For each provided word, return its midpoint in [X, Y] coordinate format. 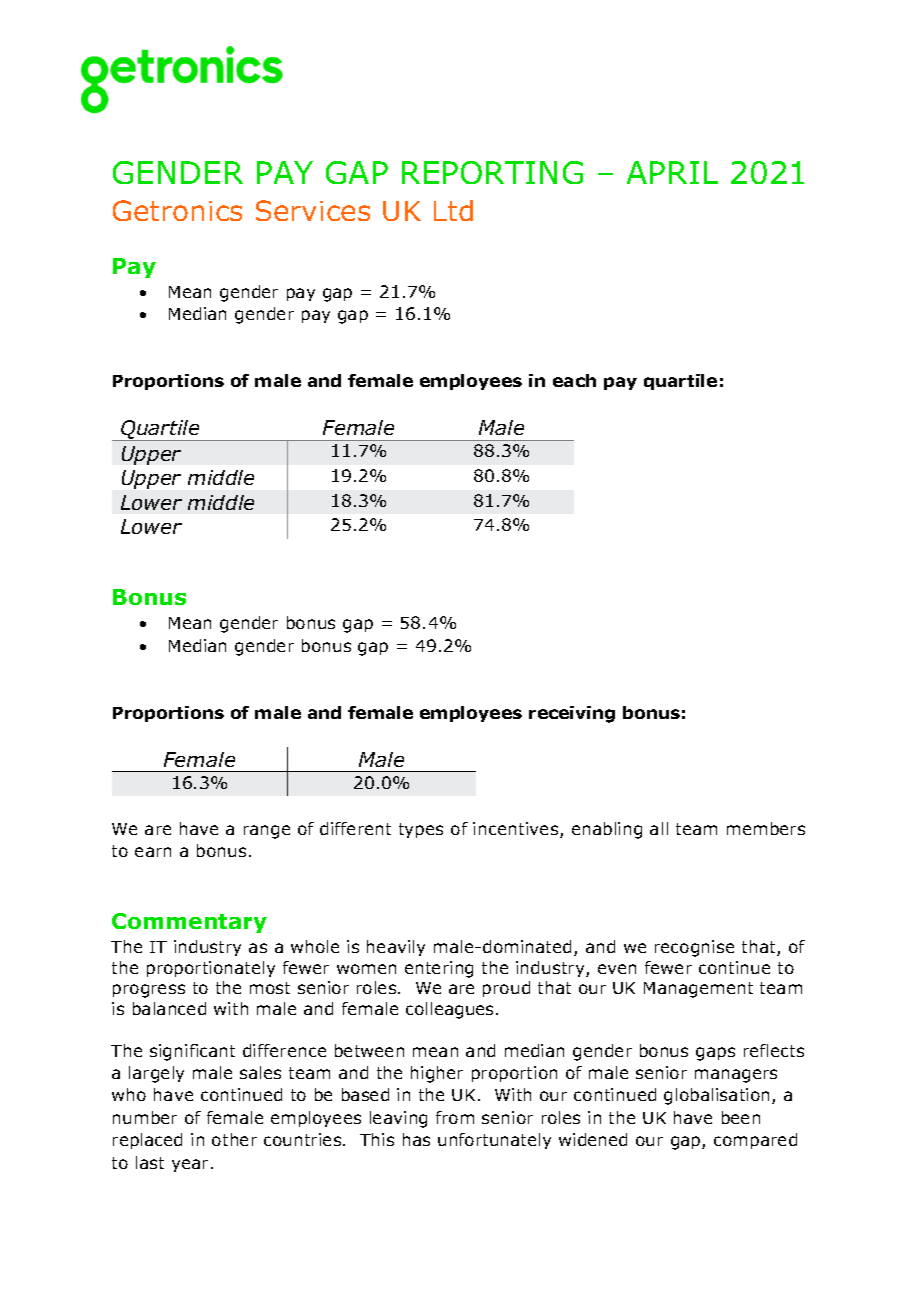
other [234, 1139]
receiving [572, 714]
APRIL [672, 172]
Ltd [453, 210]
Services [313, 210]
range [267, 832]
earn [153, 852]
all [659, 828]
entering [439, 969]
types [421, 830]
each [574, 380]
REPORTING [492, 172]
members [766, 828]
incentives [517, 830]
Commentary [189, 923]
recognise [694, 948]
